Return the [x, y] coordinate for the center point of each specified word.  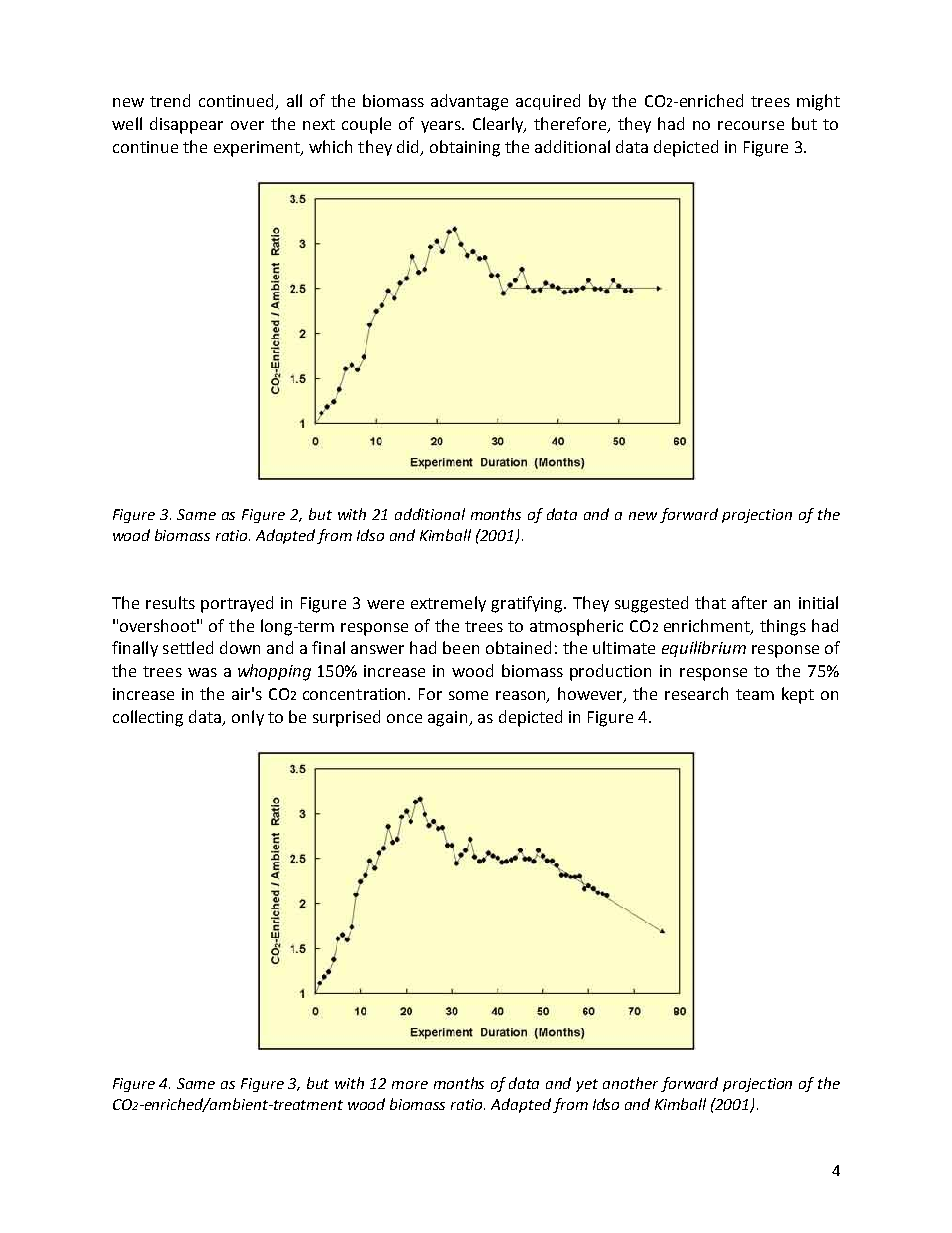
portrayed [237, 604]
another [630, 1083]
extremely [448, 604]
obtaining [465, 148]
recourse [751, 125]
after [749, 602]
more [410, 1085]
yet [587, 1085]
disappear [186, 125]
